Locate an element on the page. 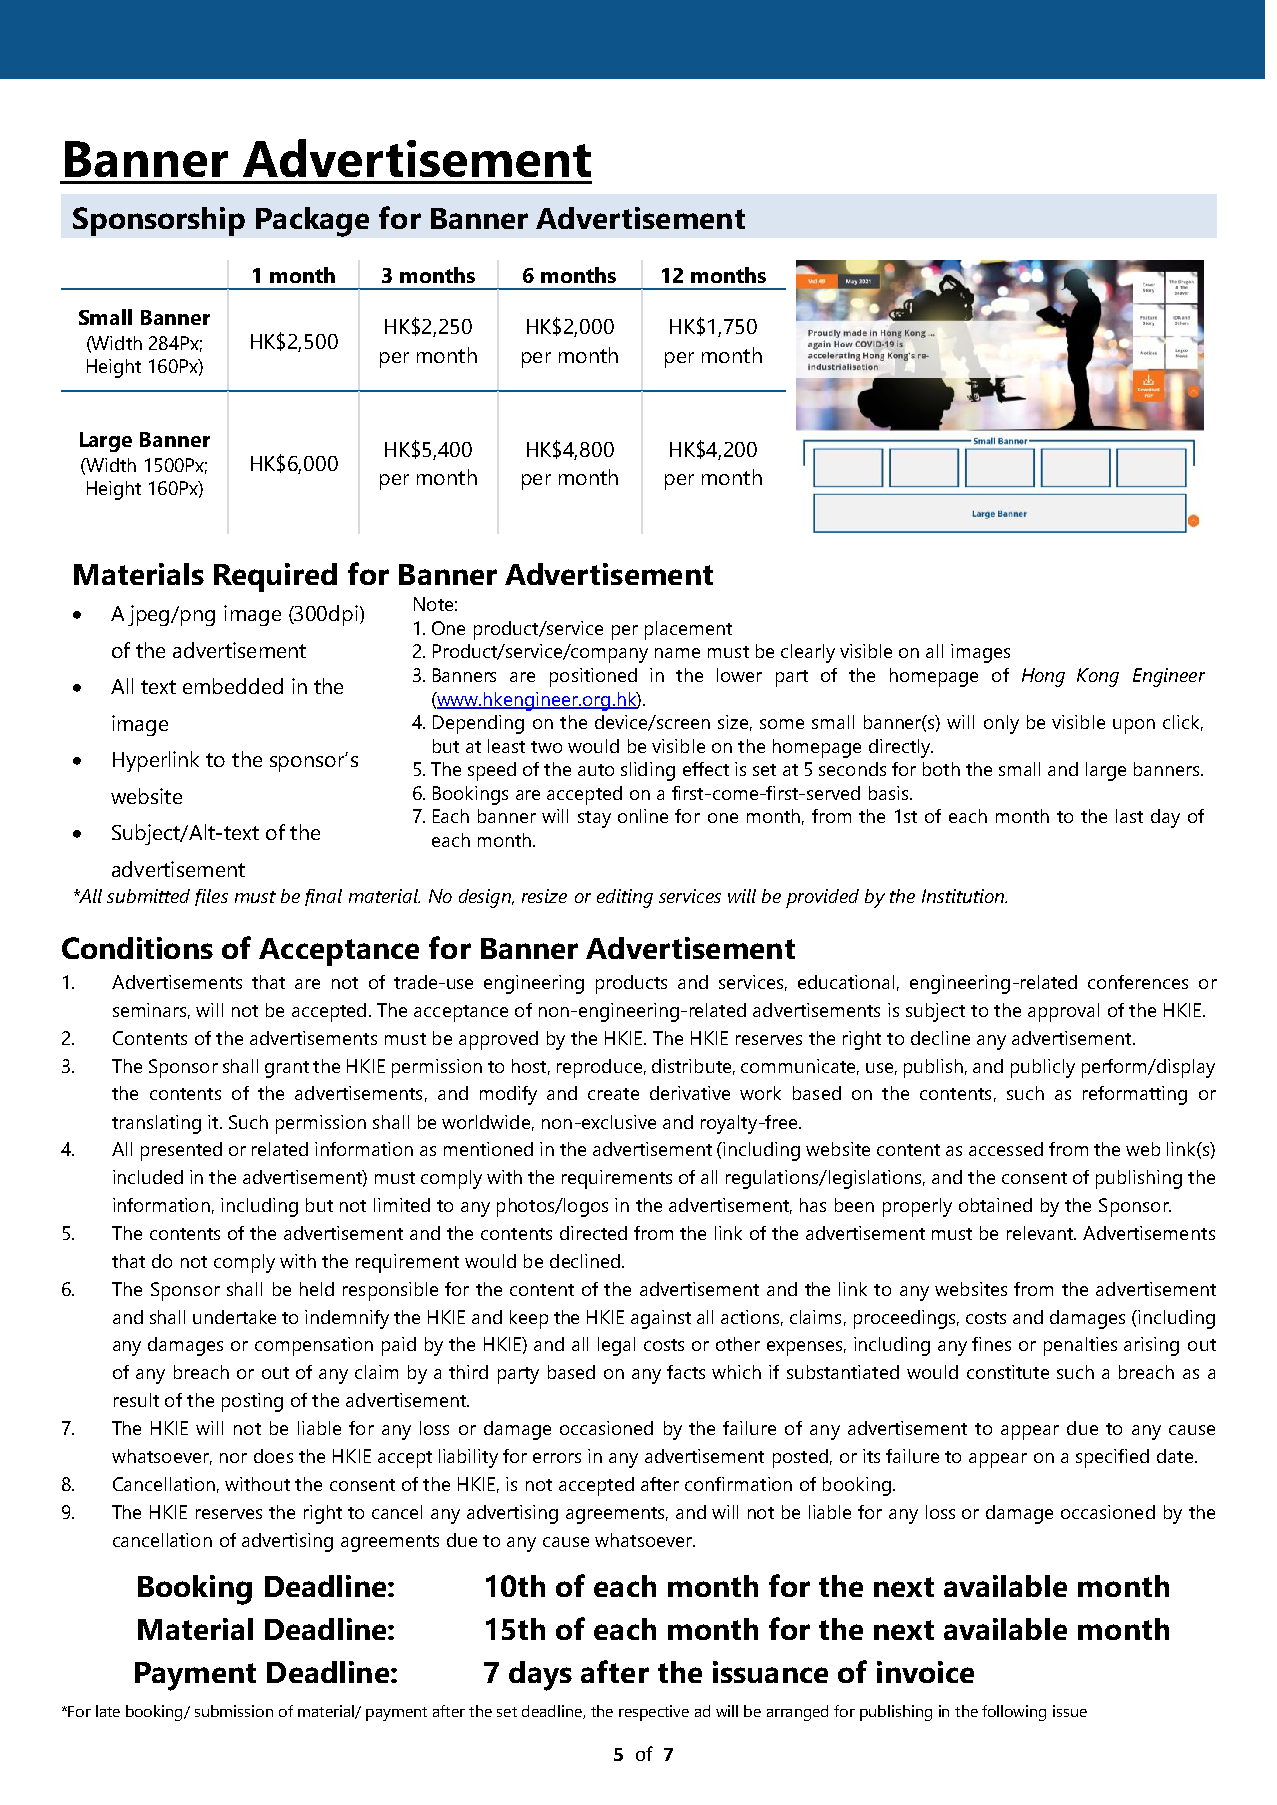 This image has width=1277, height=1805. issue is located at coordinates (1070, 1711).
